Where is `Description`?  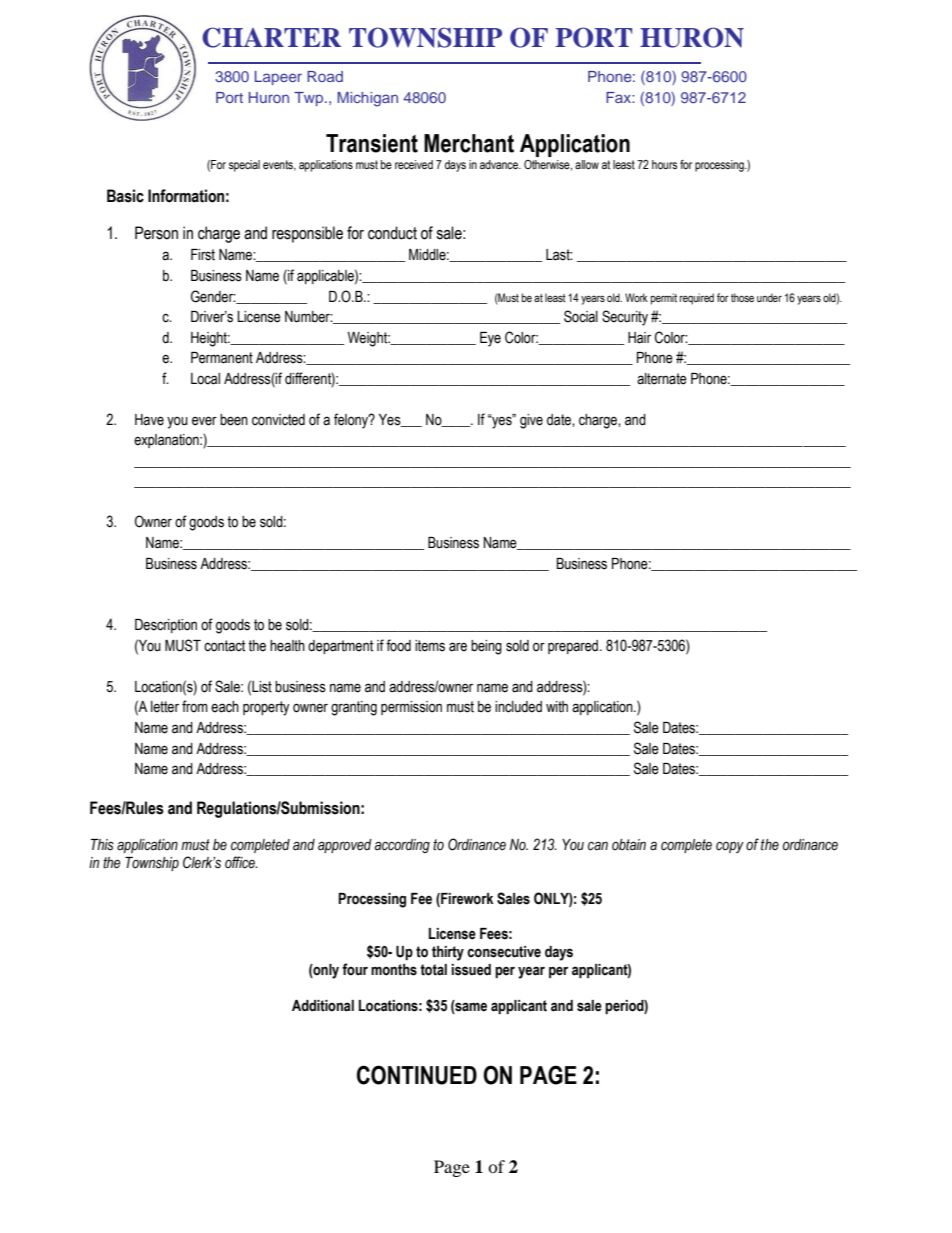 Description is located at coordinates (166, 626).
